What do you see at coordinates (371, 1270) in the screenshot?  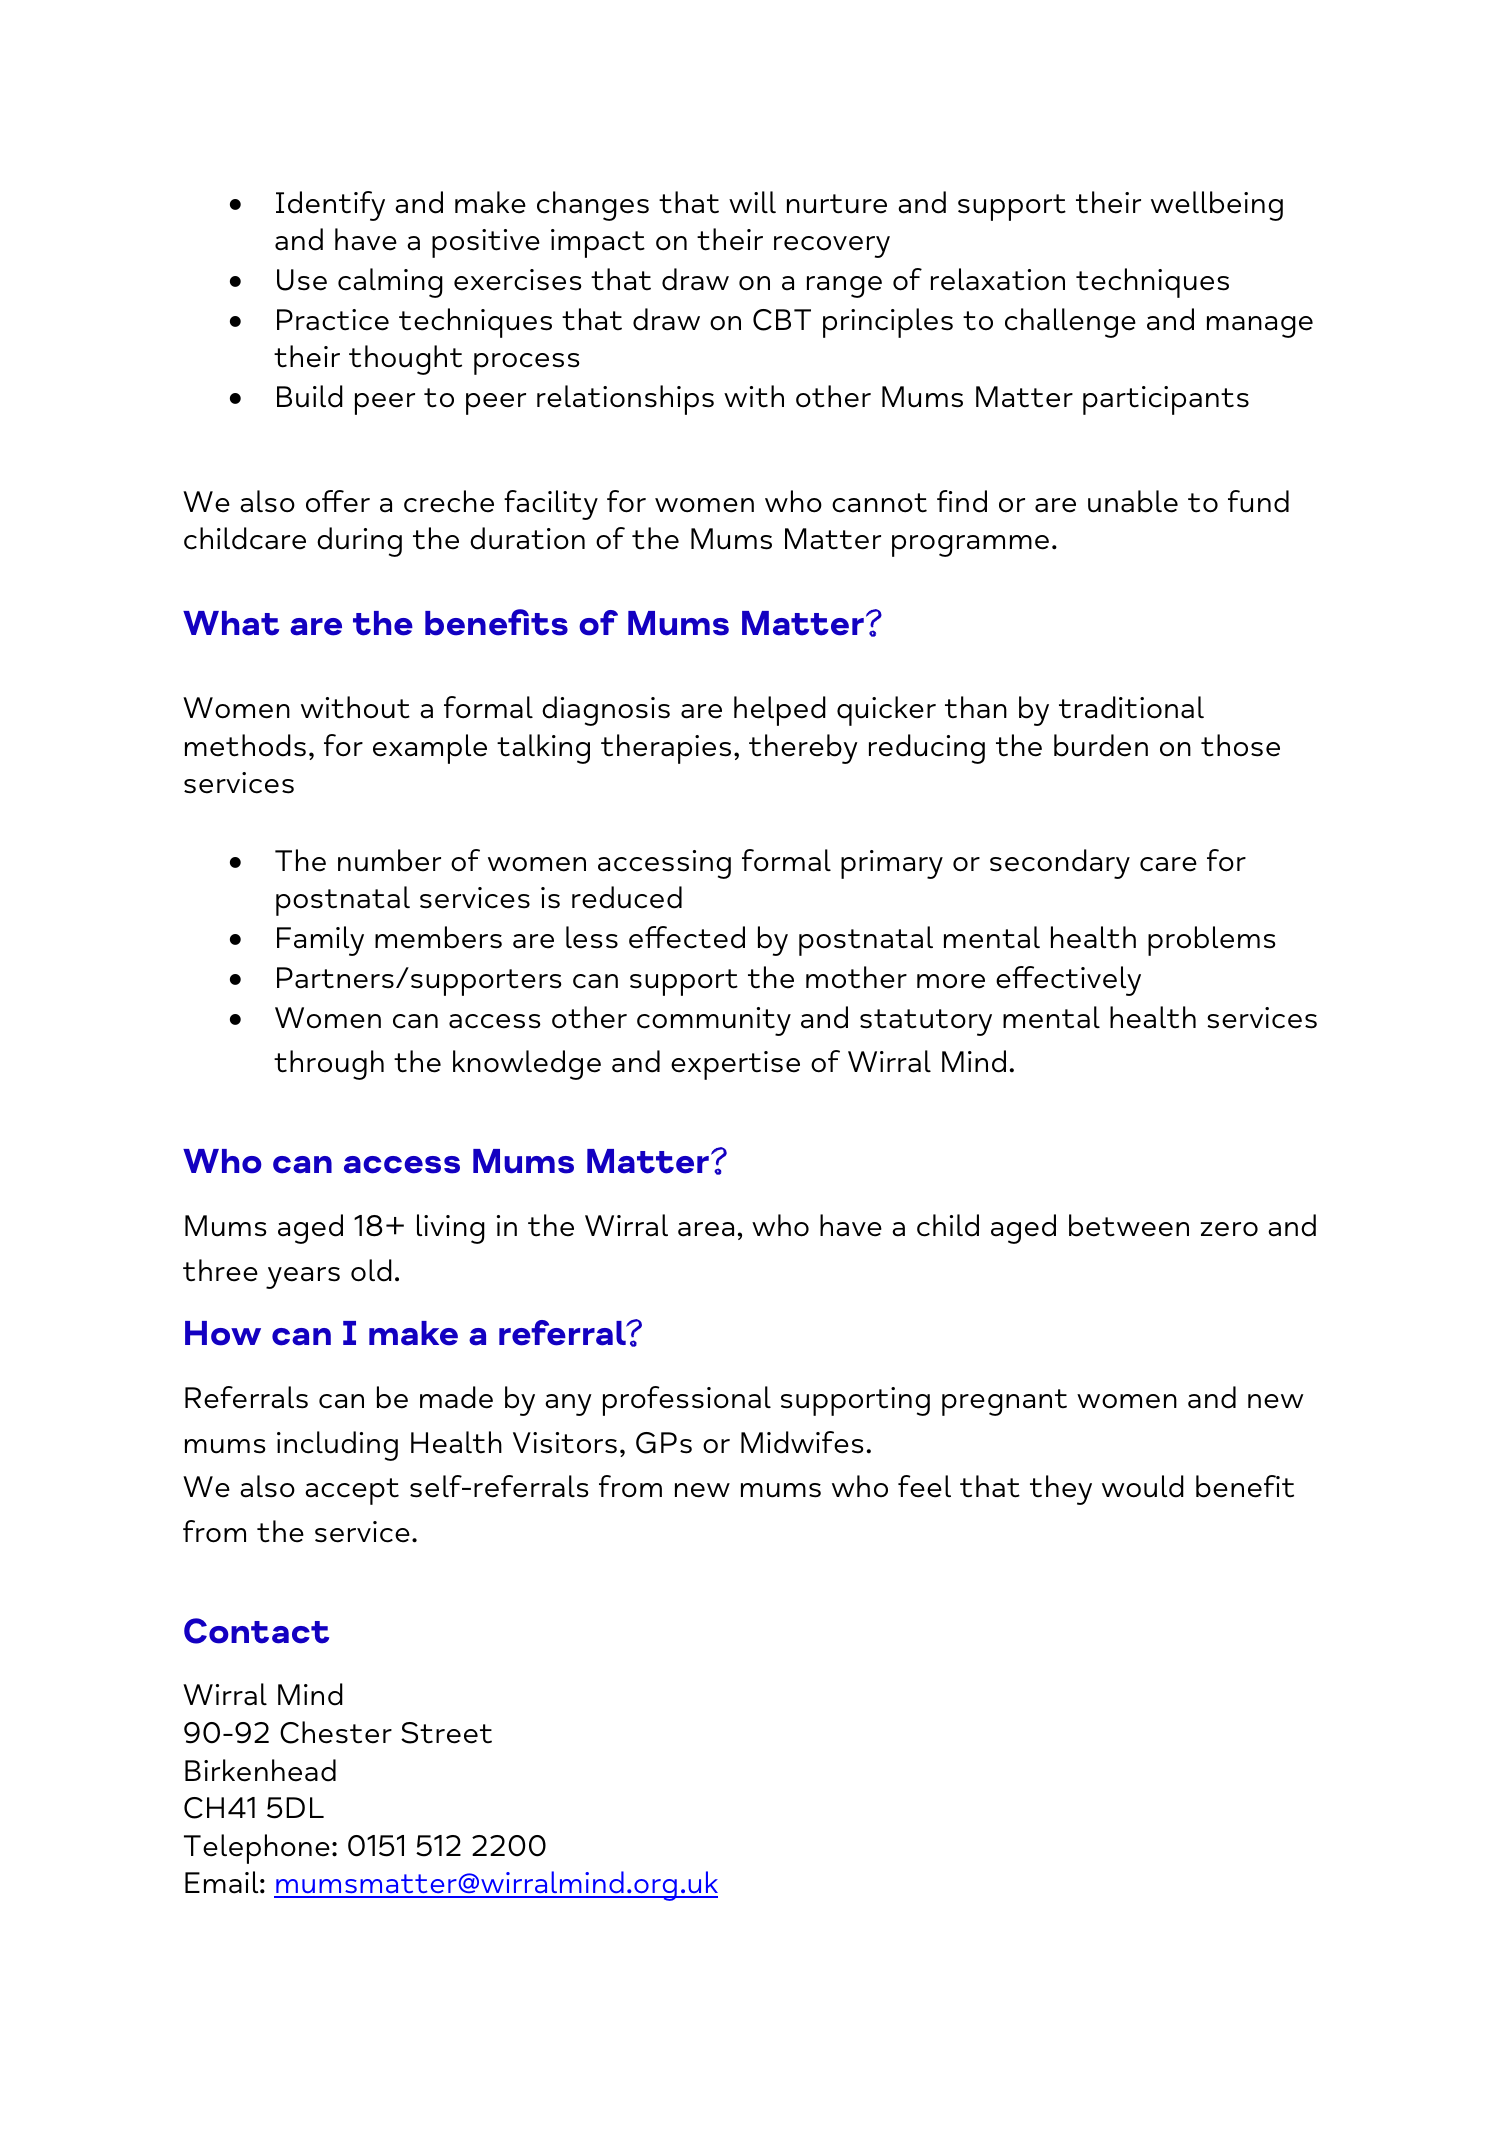 I see `old` at bounding box center [371, 1270].
